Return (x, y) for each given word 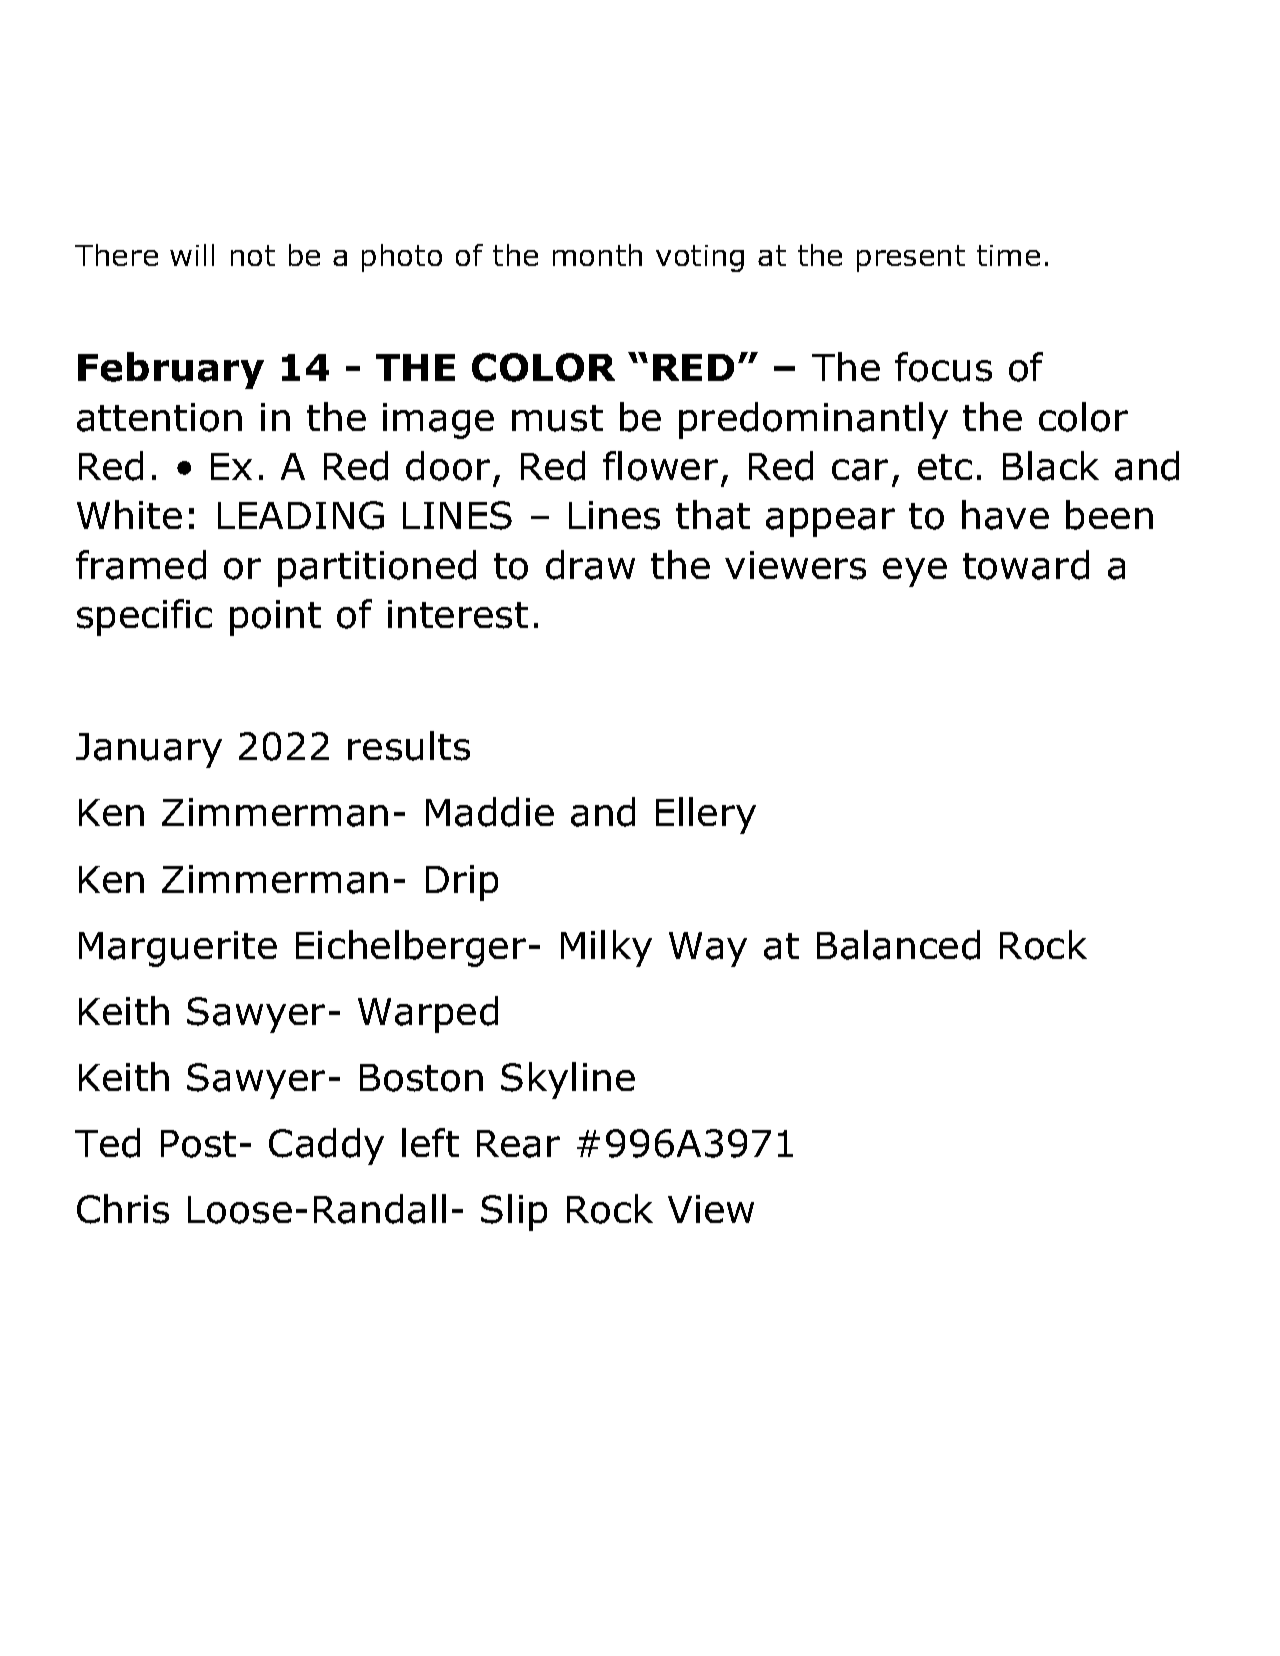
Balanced (898, 945)
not (253, 255)
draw (590, 565)
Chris (123, 1209)
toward (1026, 565)
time (1008, 255)
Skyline (568, 1080)
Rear (518, 1144)
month (597, 255)
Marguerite (178, 949)
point (275, 618)
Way (708, 949)
